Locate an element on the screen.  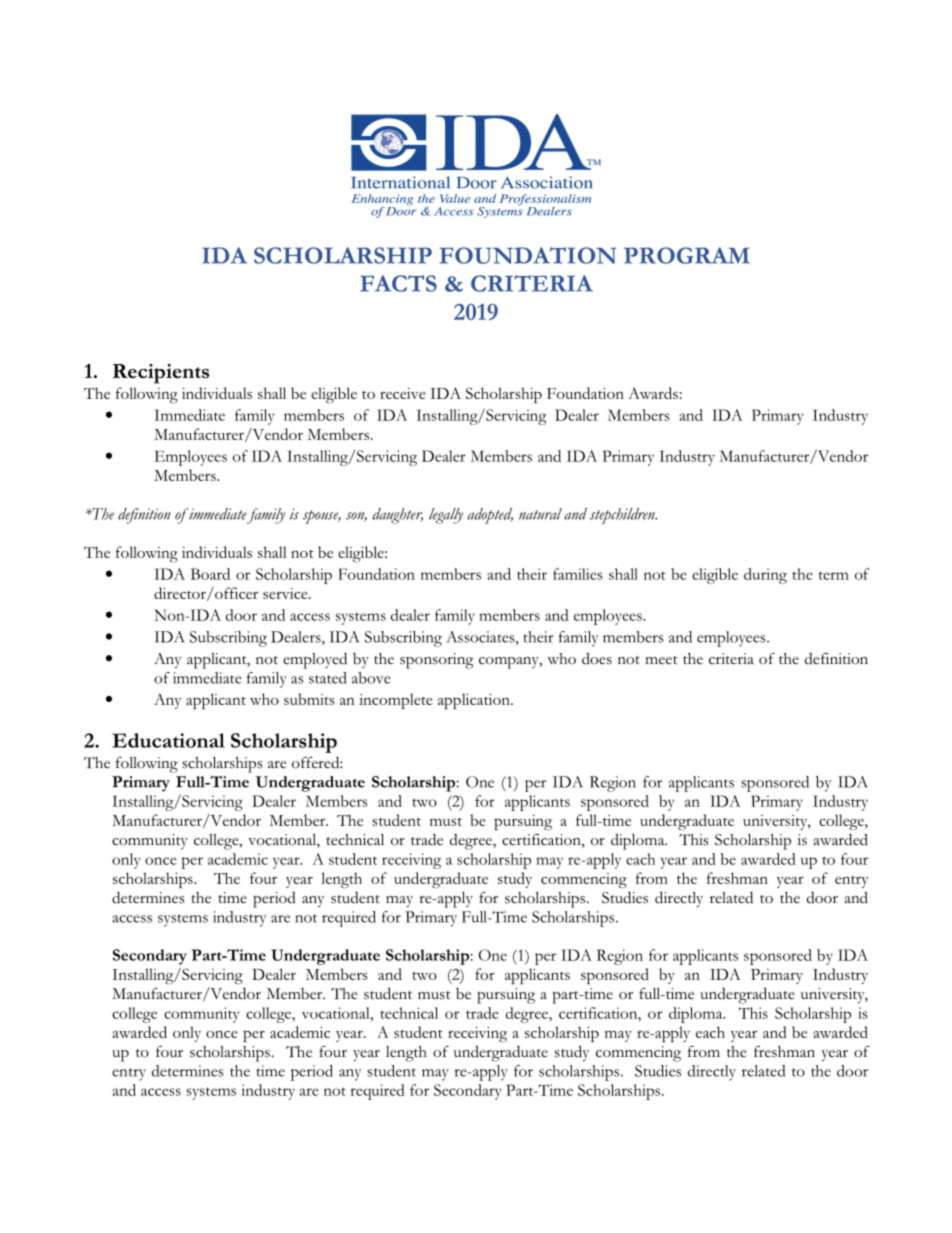
stepchildren is located at coordinates (623, 516).
